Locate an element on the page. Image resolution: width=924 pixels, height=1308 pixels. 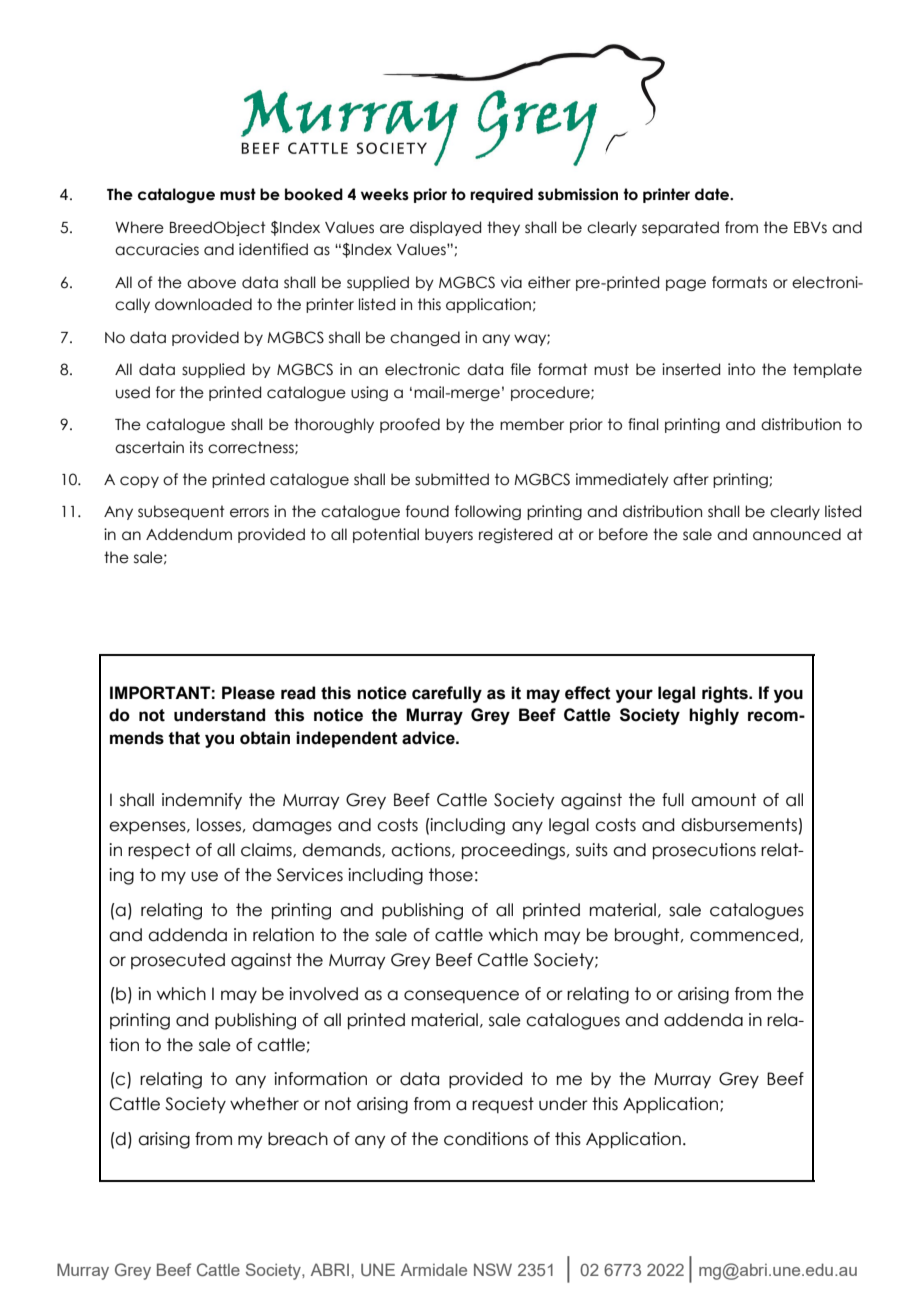
highly is located at coordinates (714, 716).
